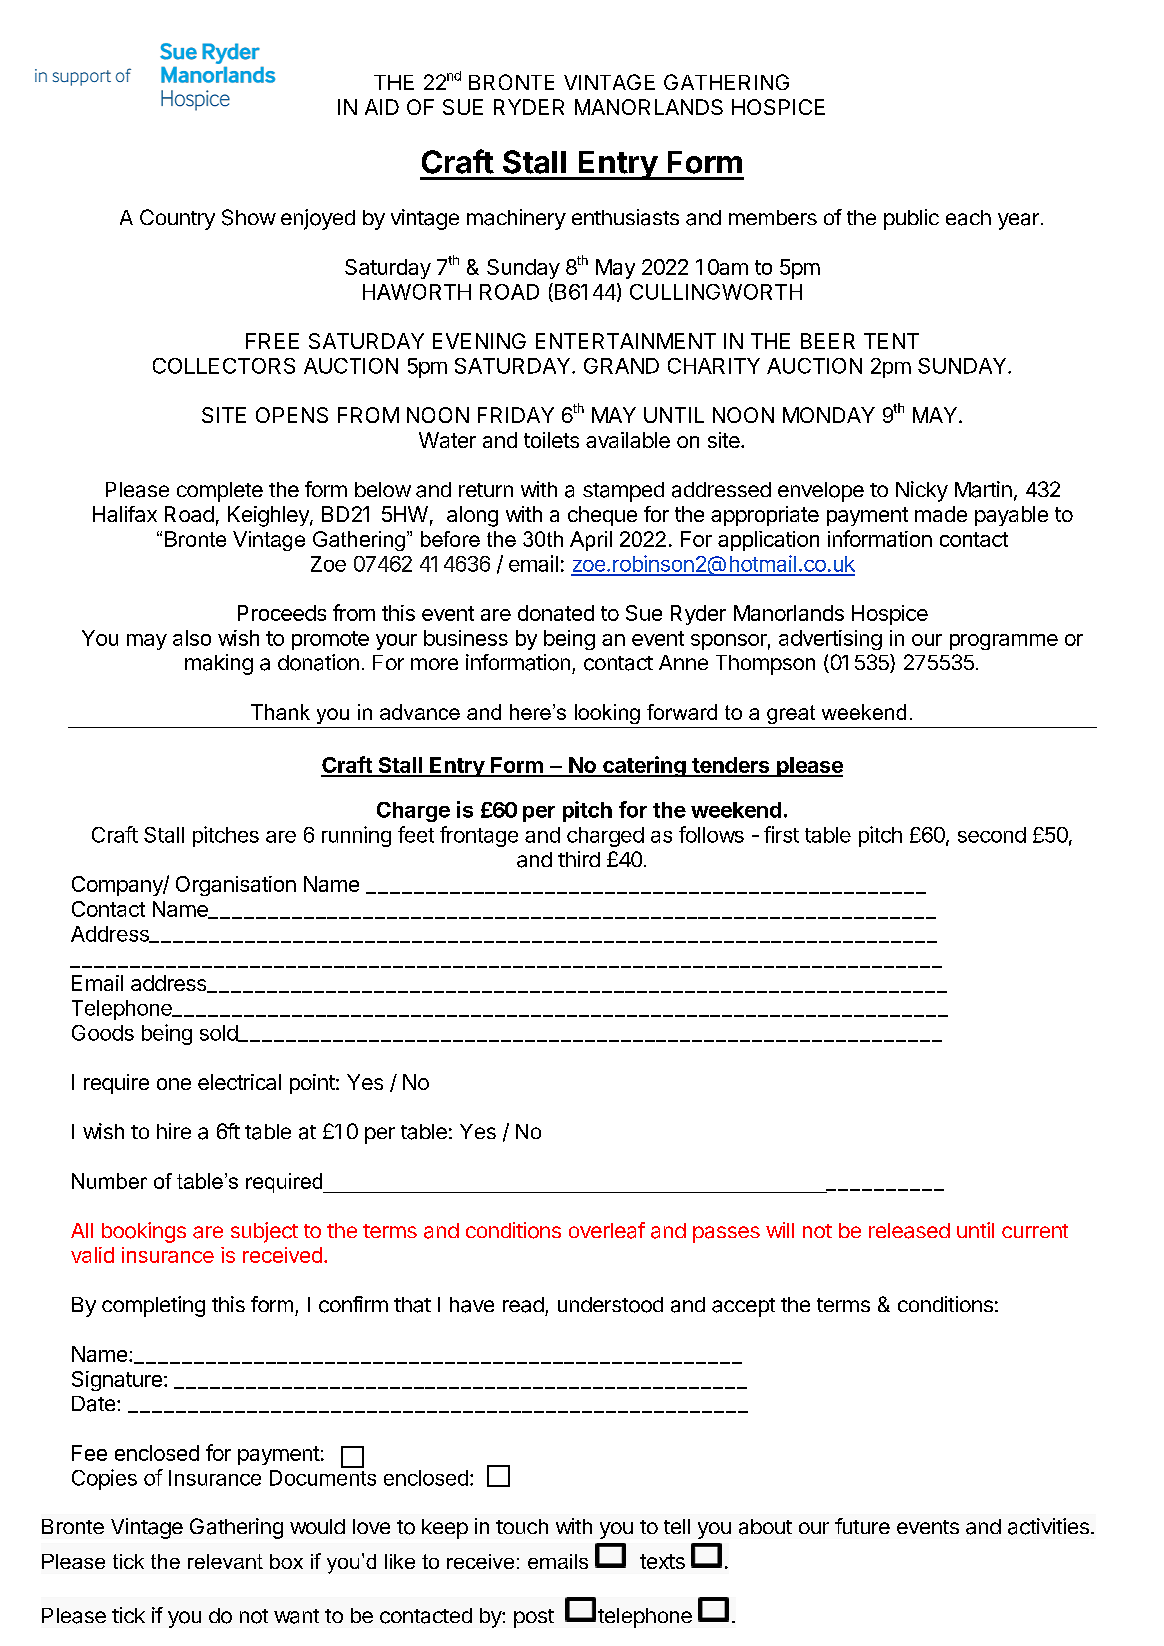 Image resolution: width=1164 pixels, height=1646 pixels. Describe the element at coordinates (236, 886) in the document. I see `Organisation` at that location.
